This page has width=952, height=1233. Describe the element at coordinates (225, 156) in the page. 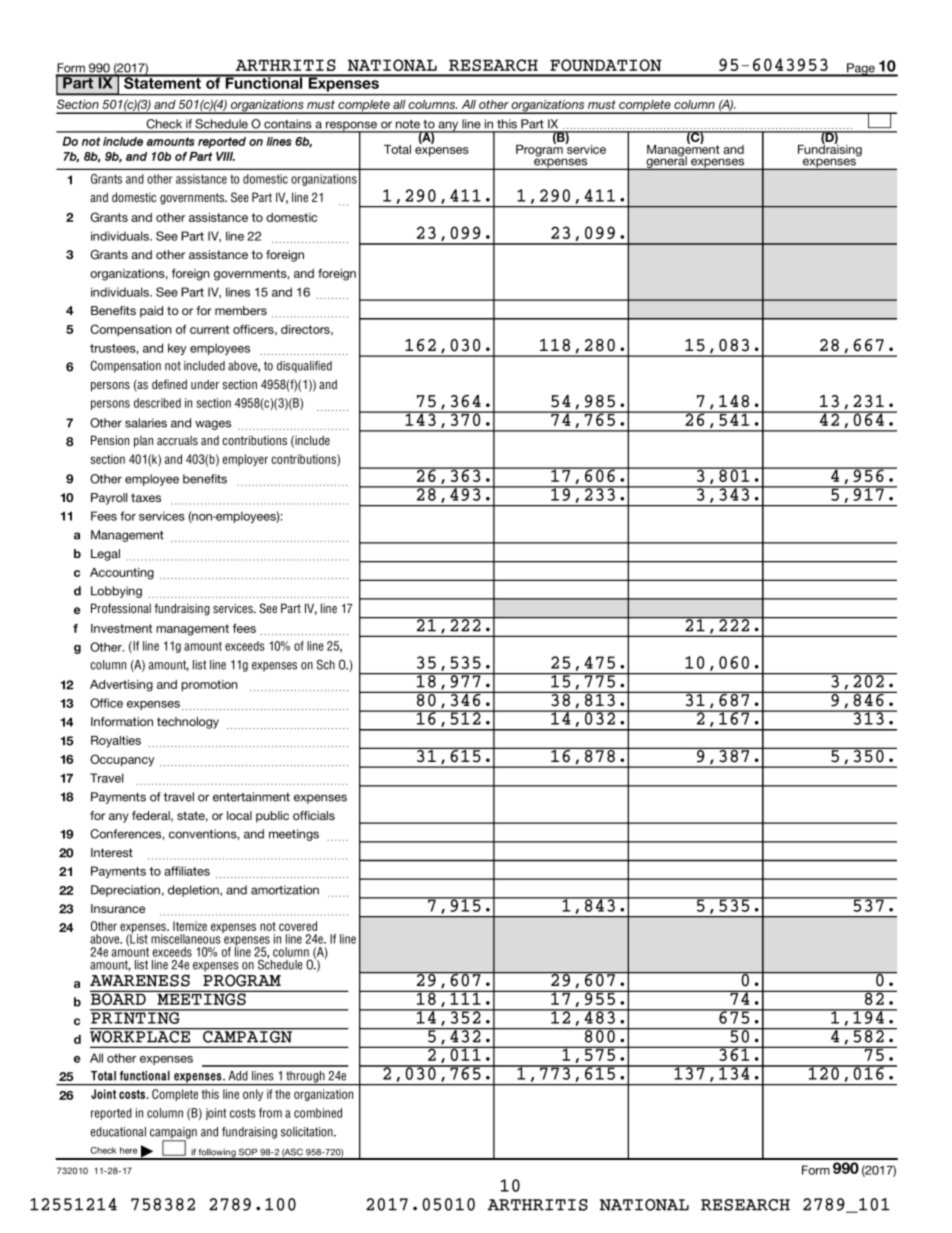

I see `VIII` at that location.
